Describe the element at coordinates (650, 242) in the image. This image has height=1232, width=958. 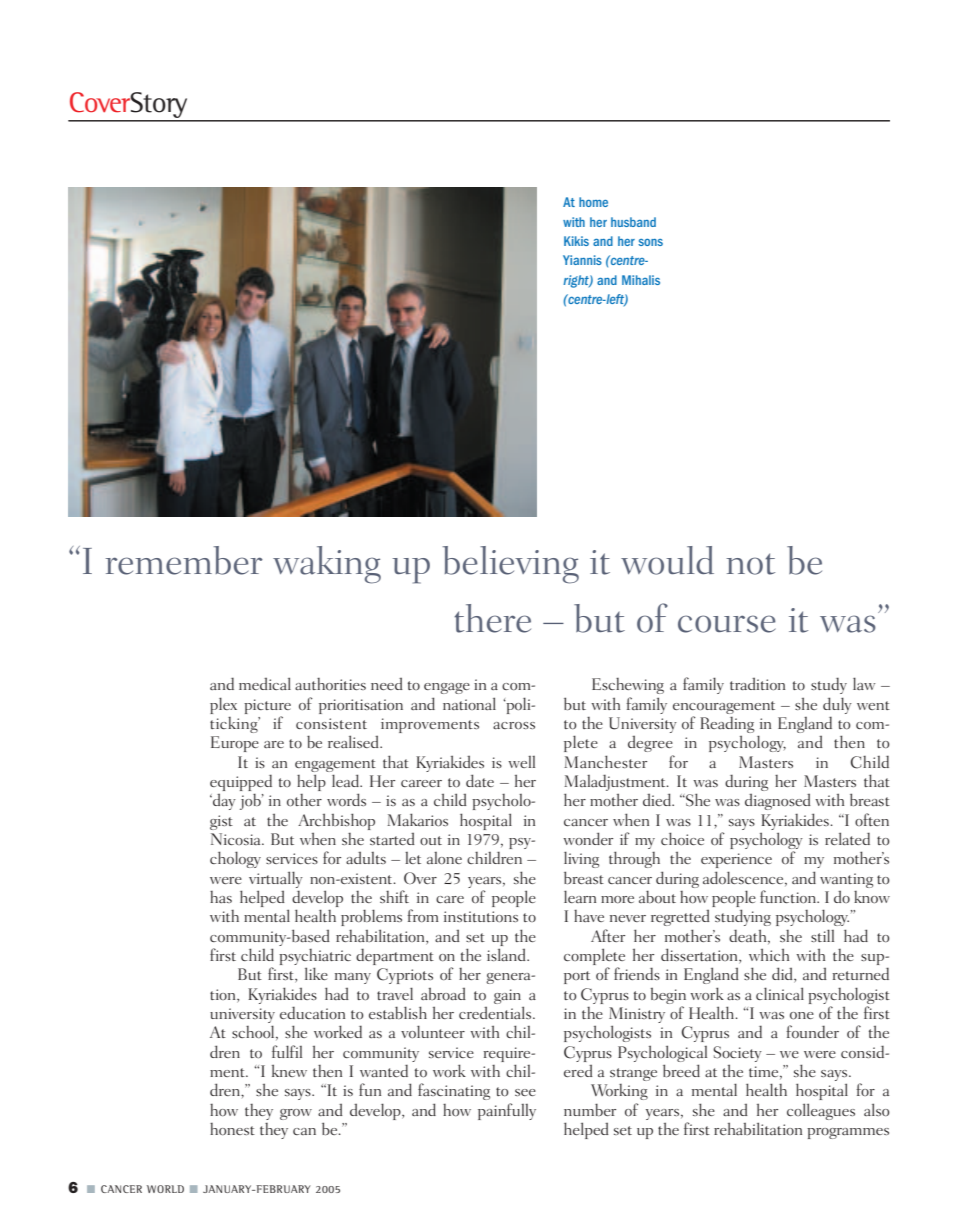
I see `sons` at that location.
